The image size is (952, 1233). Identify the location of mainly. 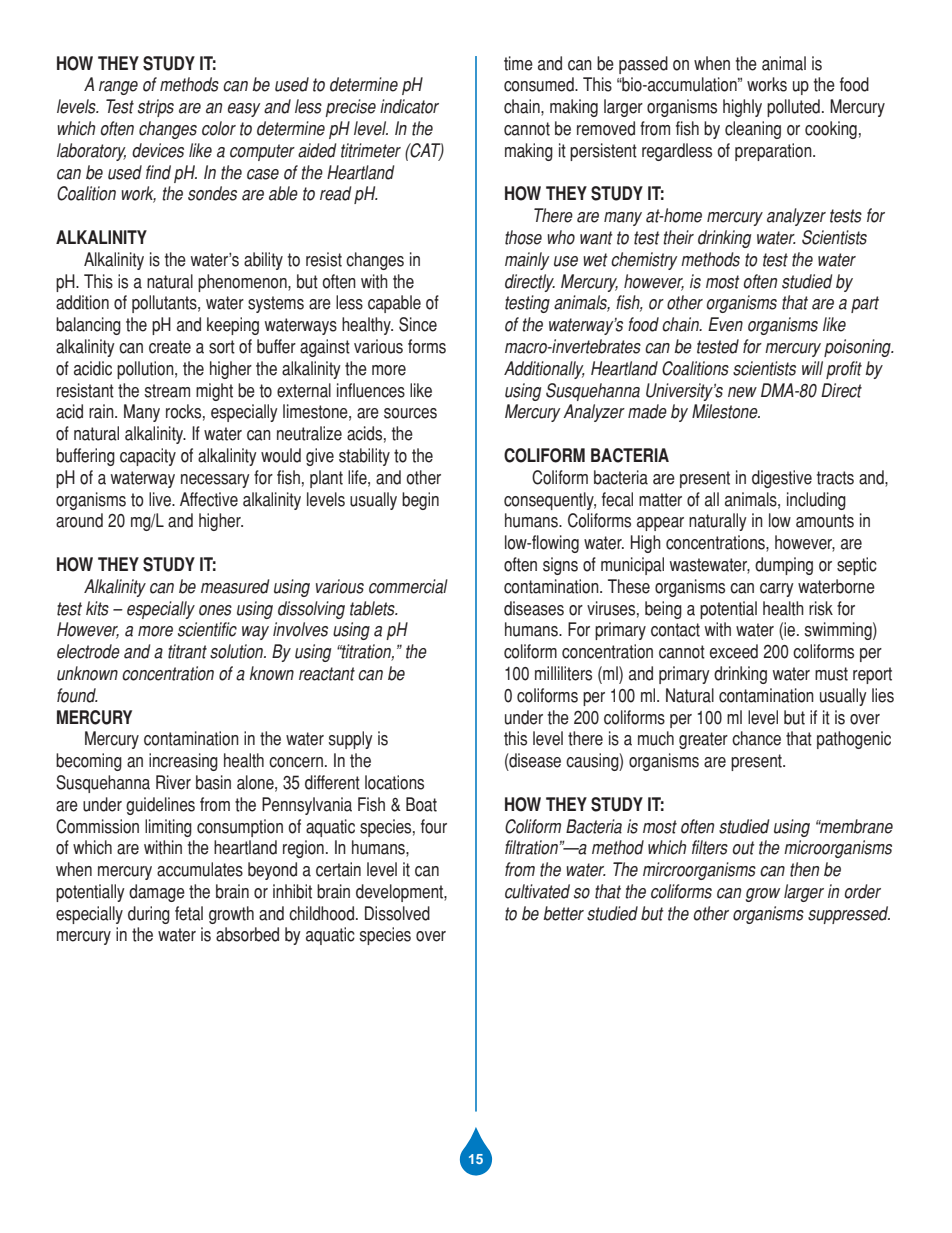
(527, 261).
